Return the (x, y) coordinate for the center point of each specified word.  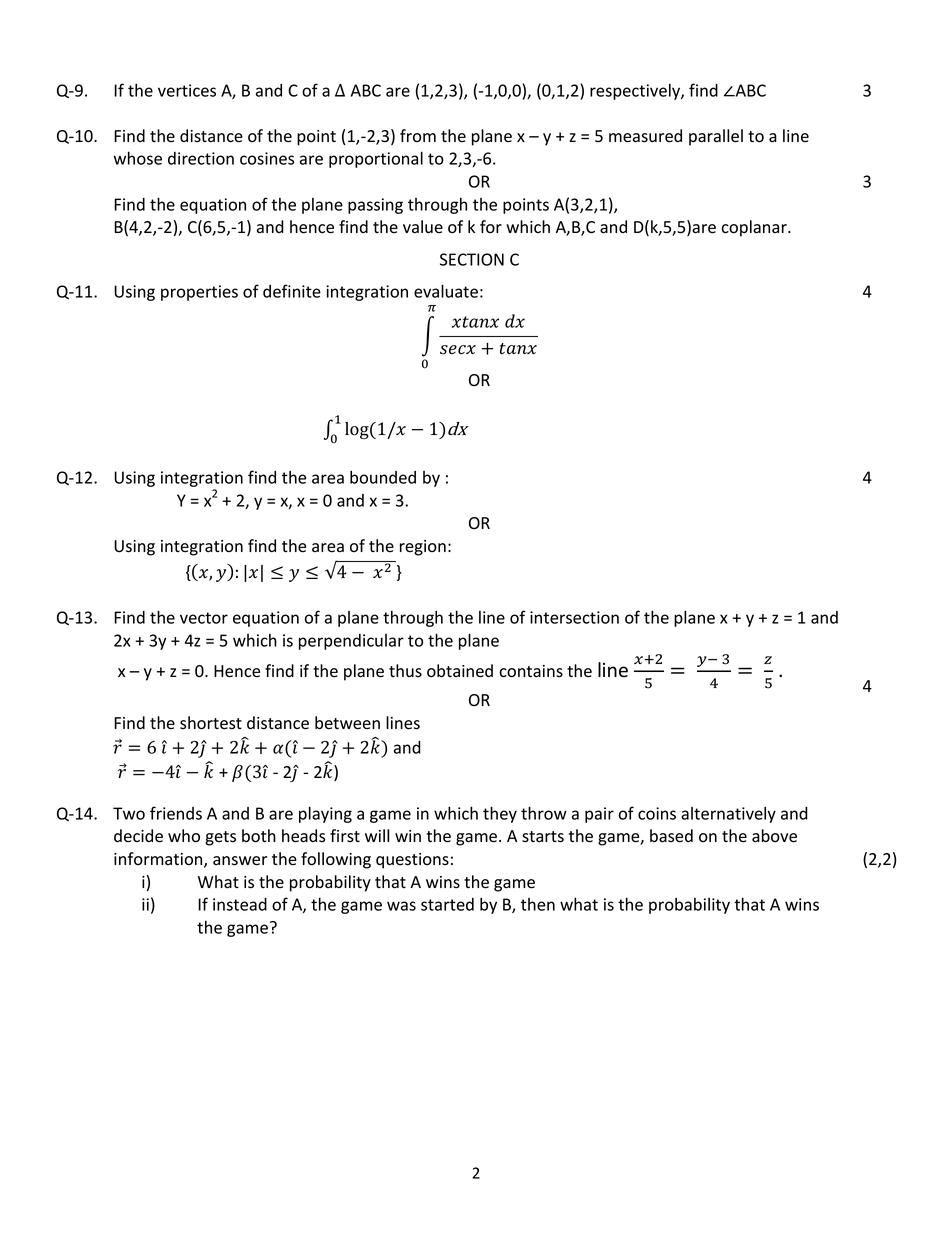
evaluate (446, 291)
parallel (716, 137)
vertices (187, 90)
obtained (460, 671)
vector (204, 618)
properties (199, 293)
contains (531, 671)
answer (240, 861)
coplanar (755, 228)
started (447, 904)
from (418, 135)
